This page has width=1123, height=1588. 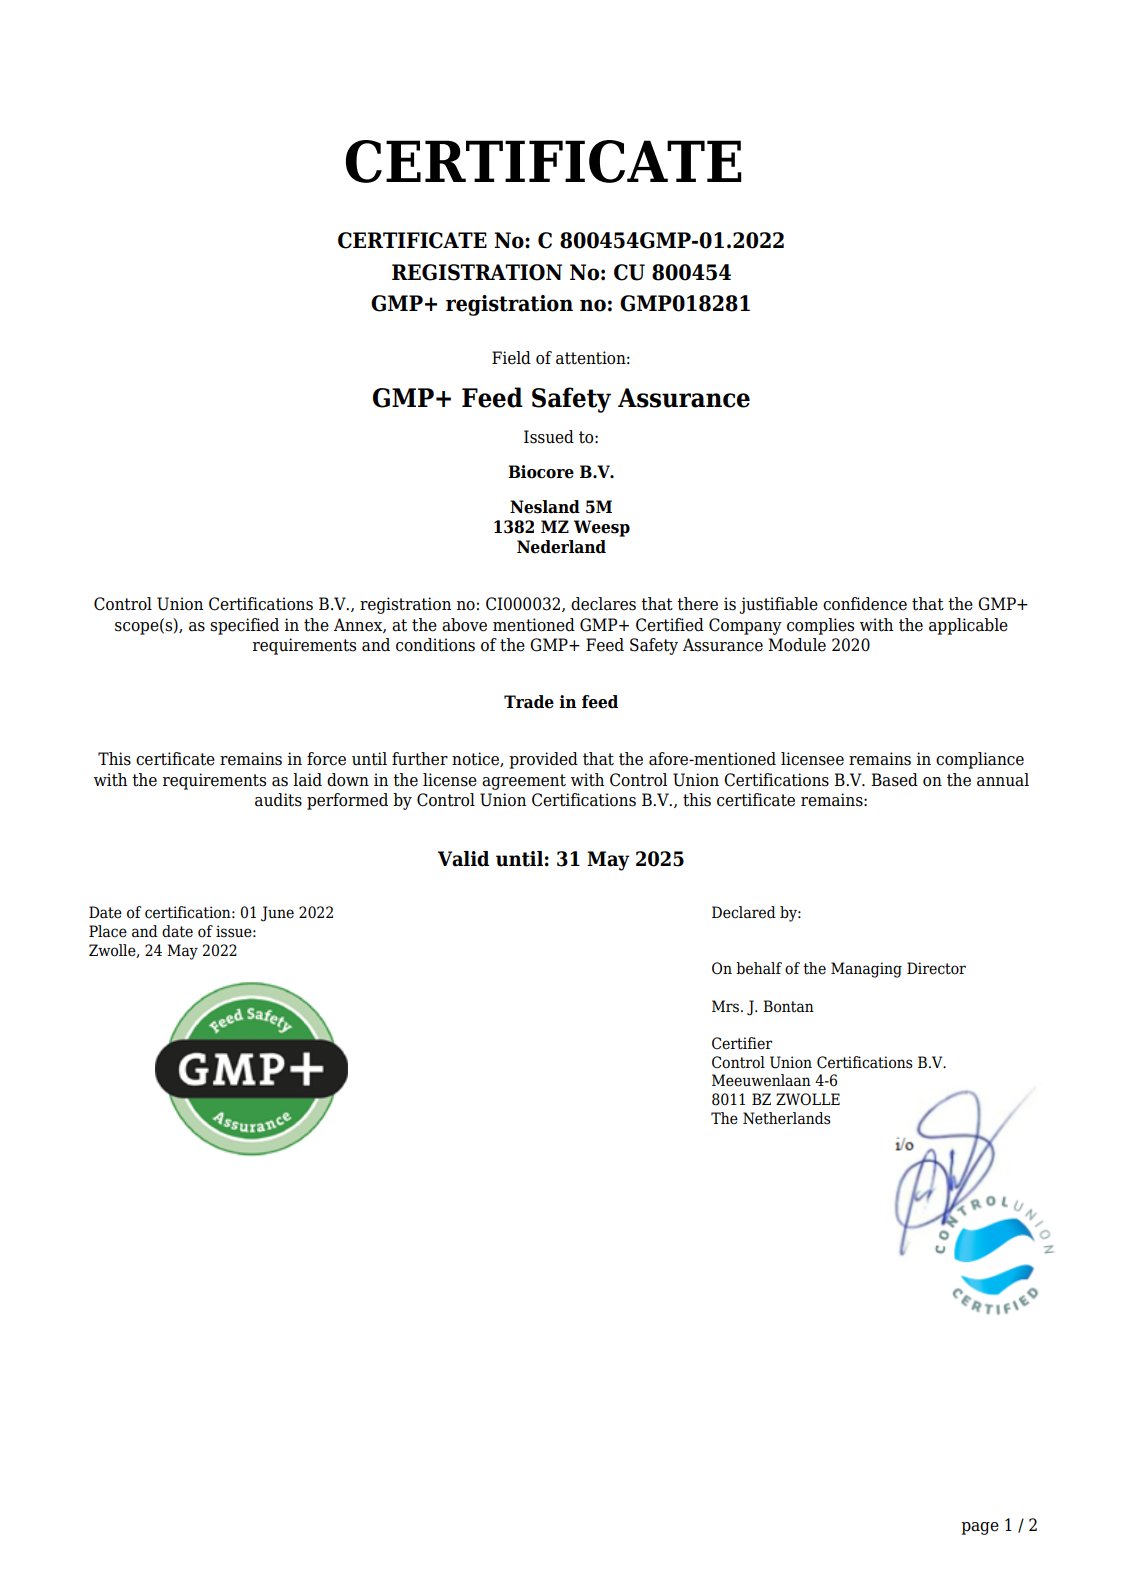 I want to click on June, so click(x=277, y=914).
